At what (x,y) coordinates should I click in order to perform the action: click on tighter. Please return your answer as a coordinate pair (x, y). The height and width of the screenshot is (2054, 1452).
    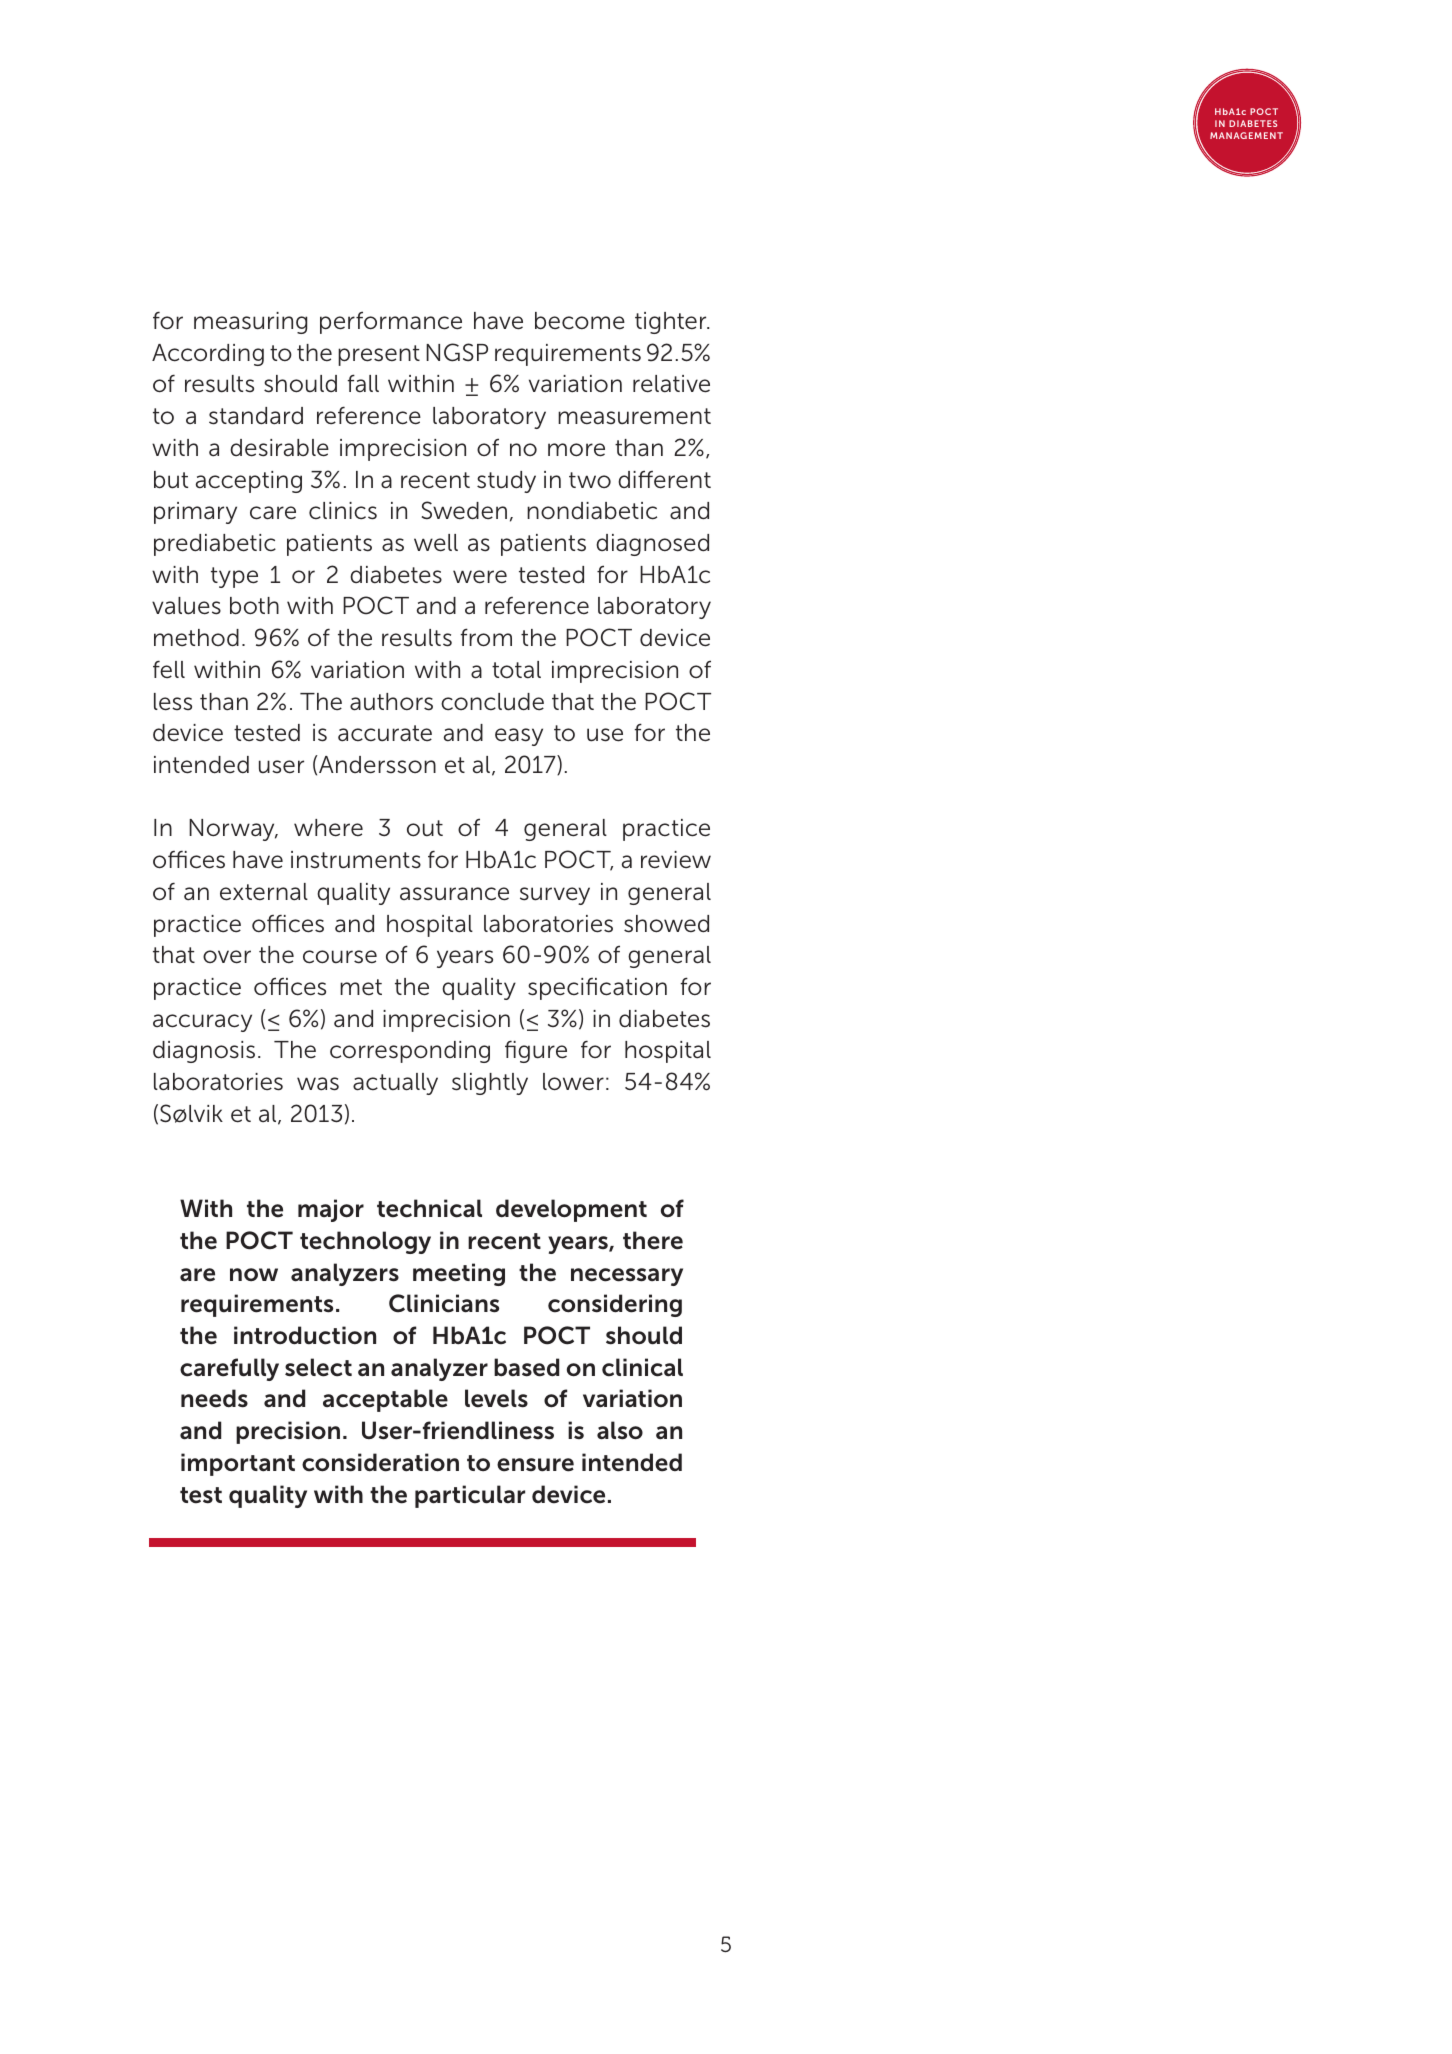
    Looking at the image, I should click on (672, 323).
